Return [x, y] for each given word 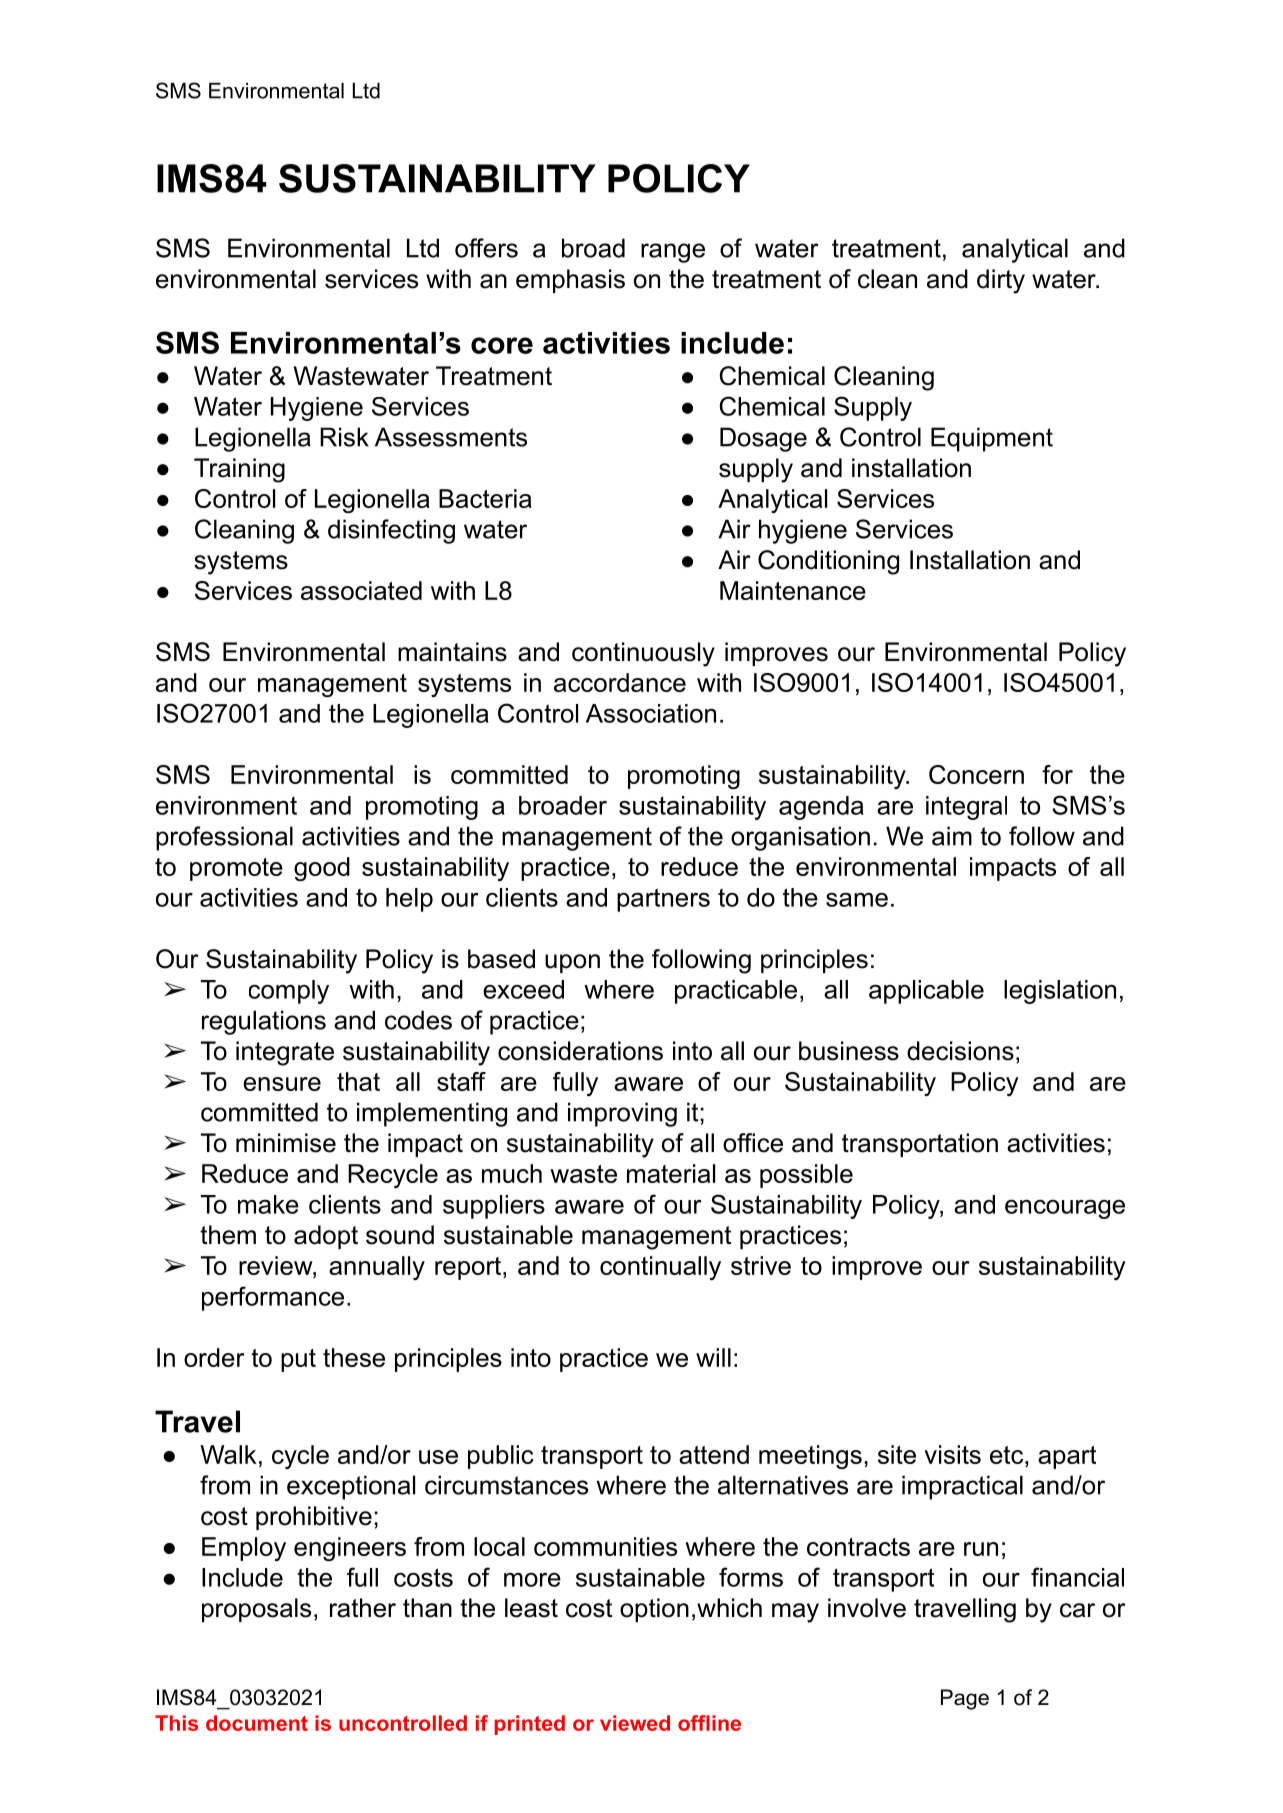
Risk [344, 437]
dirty [1001, 281]
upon [572, 963]
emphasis [570, 281]
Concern [976, 774]
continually [660, 1268]
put [298, 1360]
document [257, 1723]
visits [952, 1454]
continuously [643, 654]
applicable [926, 992]
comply [289, 992]
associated [361, 590]
